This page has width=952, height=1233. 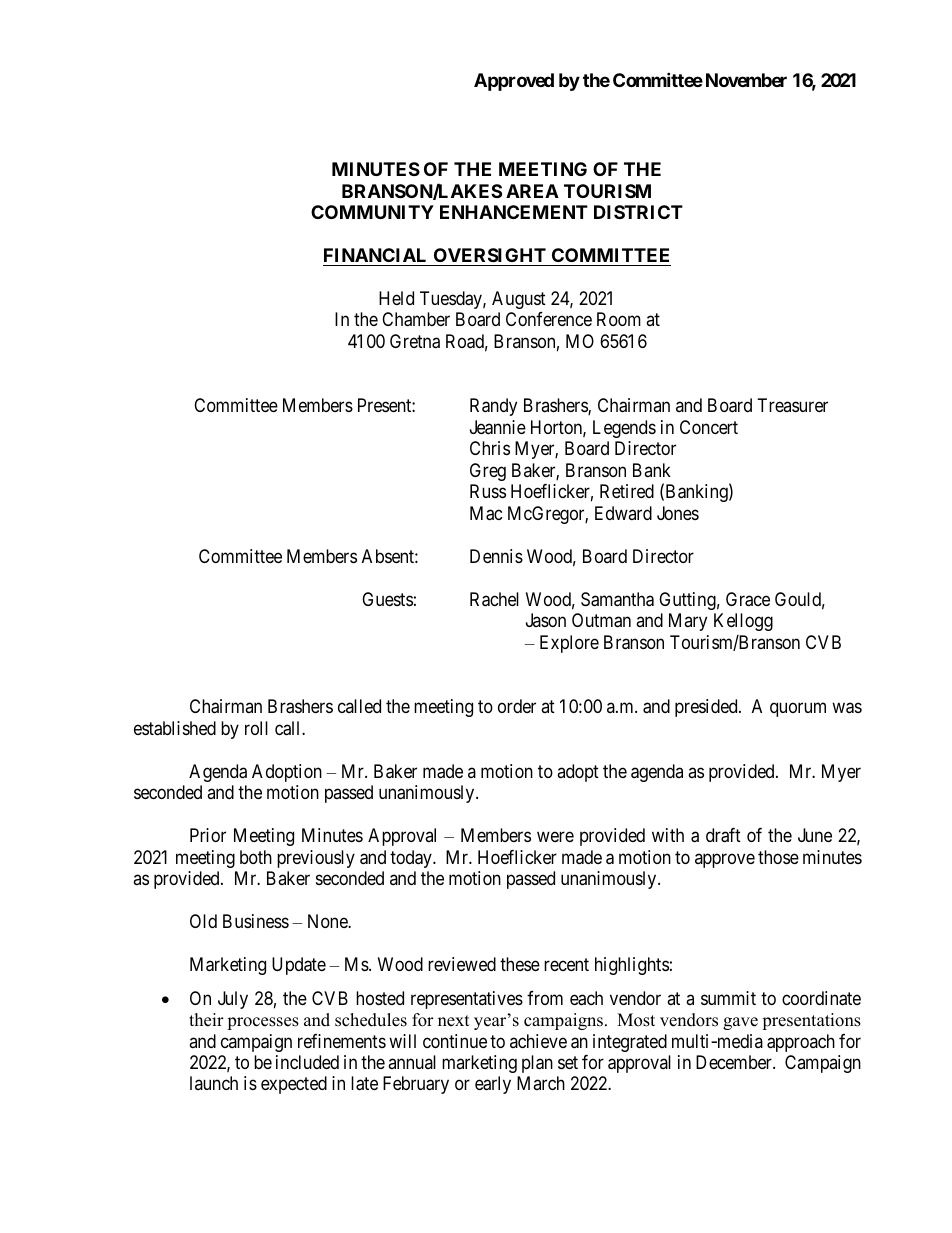 What do you see at coordinates (793, 405) in the page?
I see `Treasurer` at bounding box center [793, 405].
